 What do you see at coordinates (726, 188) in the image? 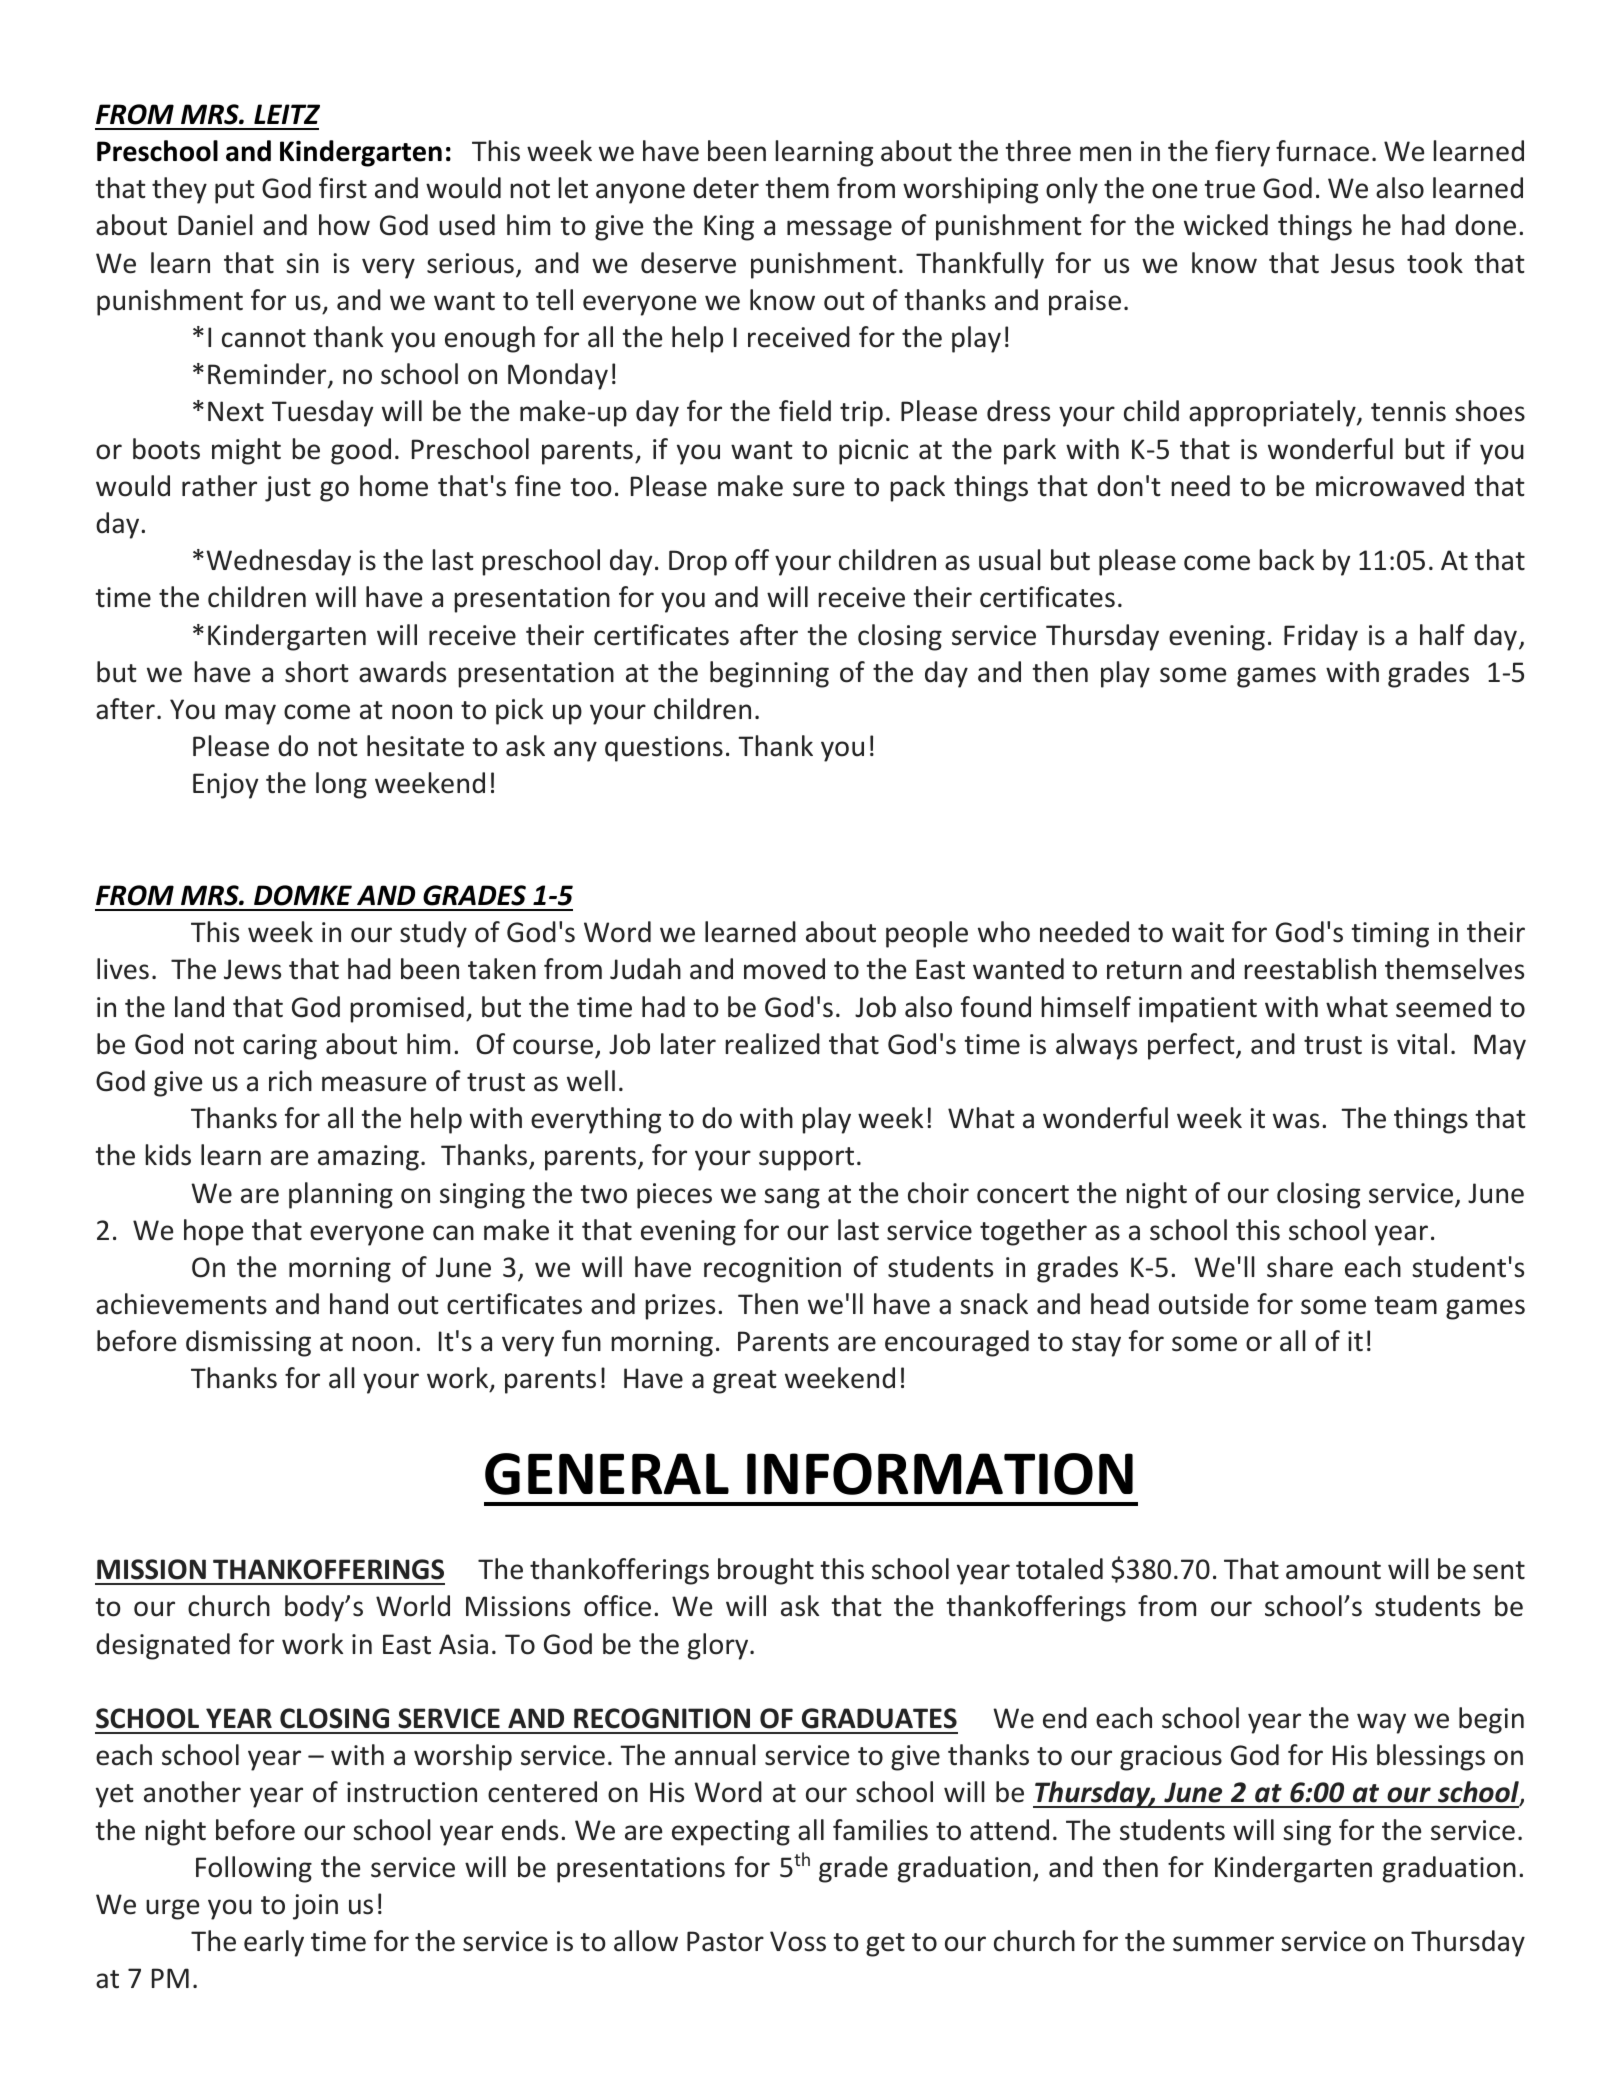
I see `deter` at bounding box center [726, 188].
